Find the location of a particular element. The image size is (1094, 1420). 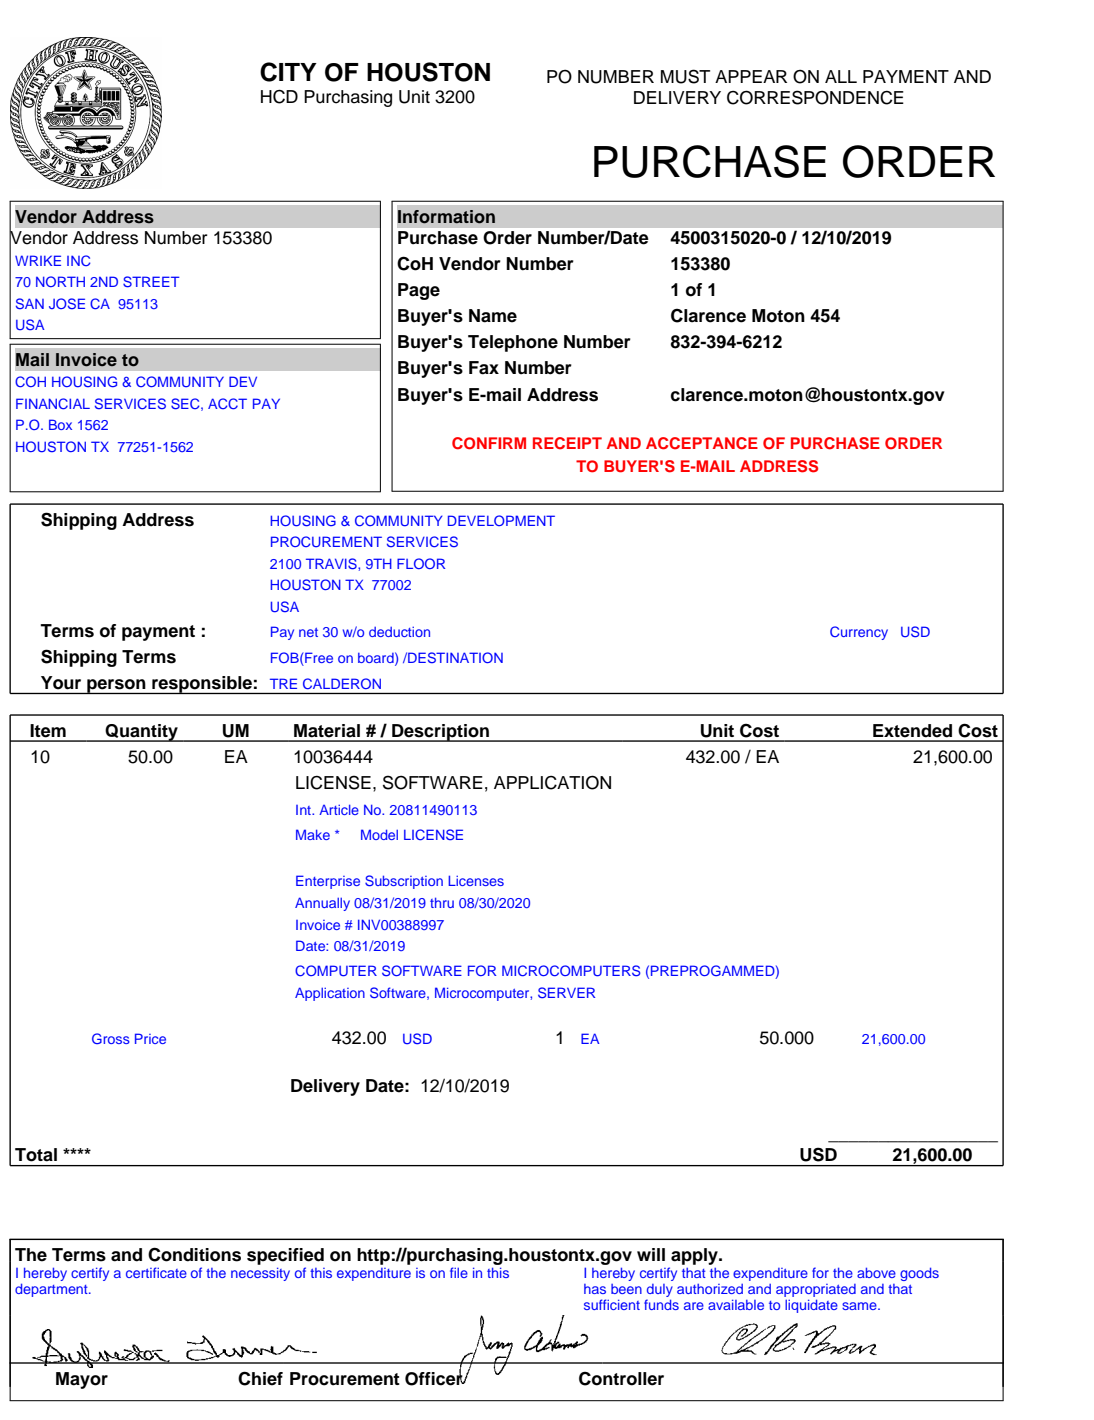

MUST is located at coordinates (685, 76).
